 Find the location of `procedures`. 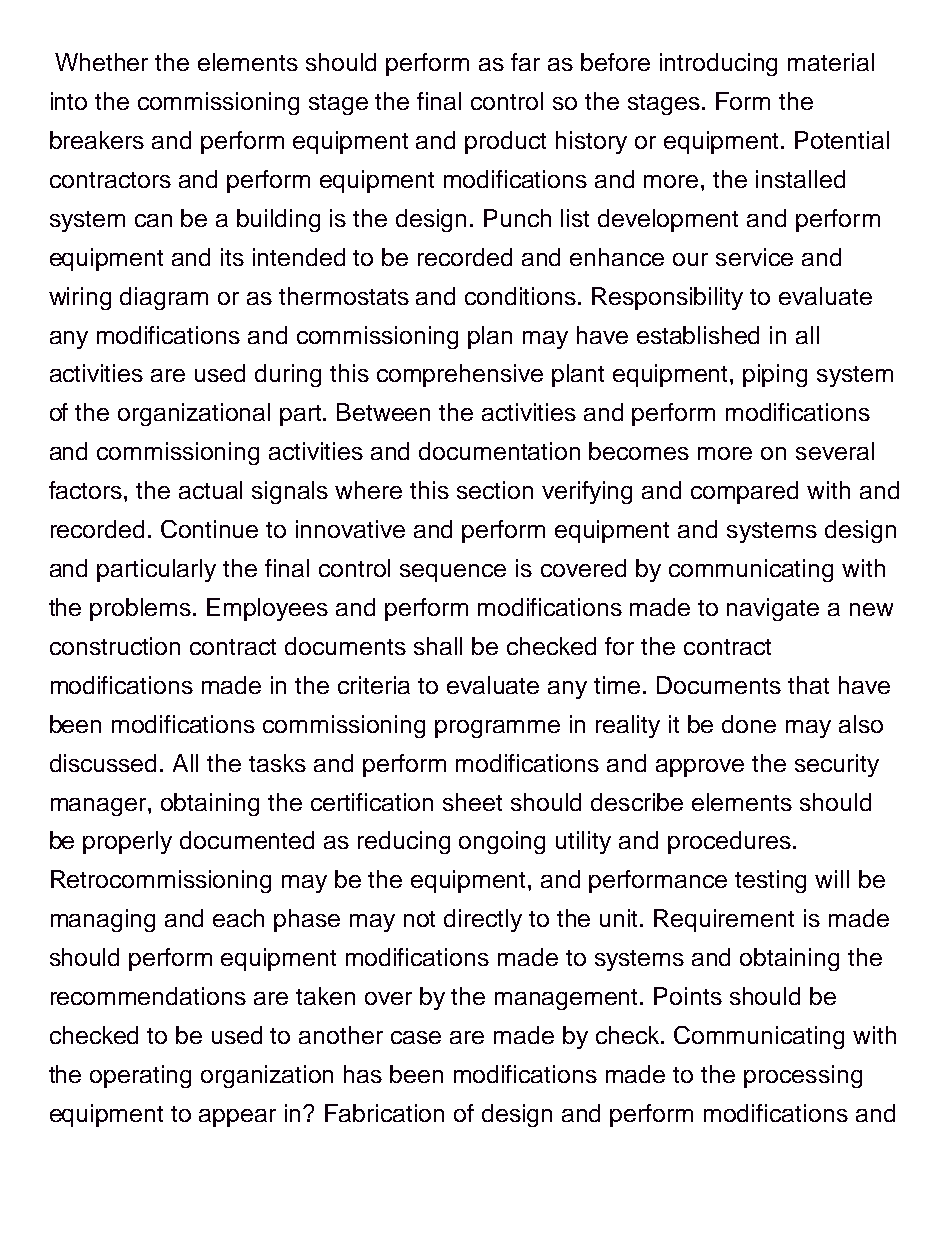

procedures is located at coordinates (729, 842).
